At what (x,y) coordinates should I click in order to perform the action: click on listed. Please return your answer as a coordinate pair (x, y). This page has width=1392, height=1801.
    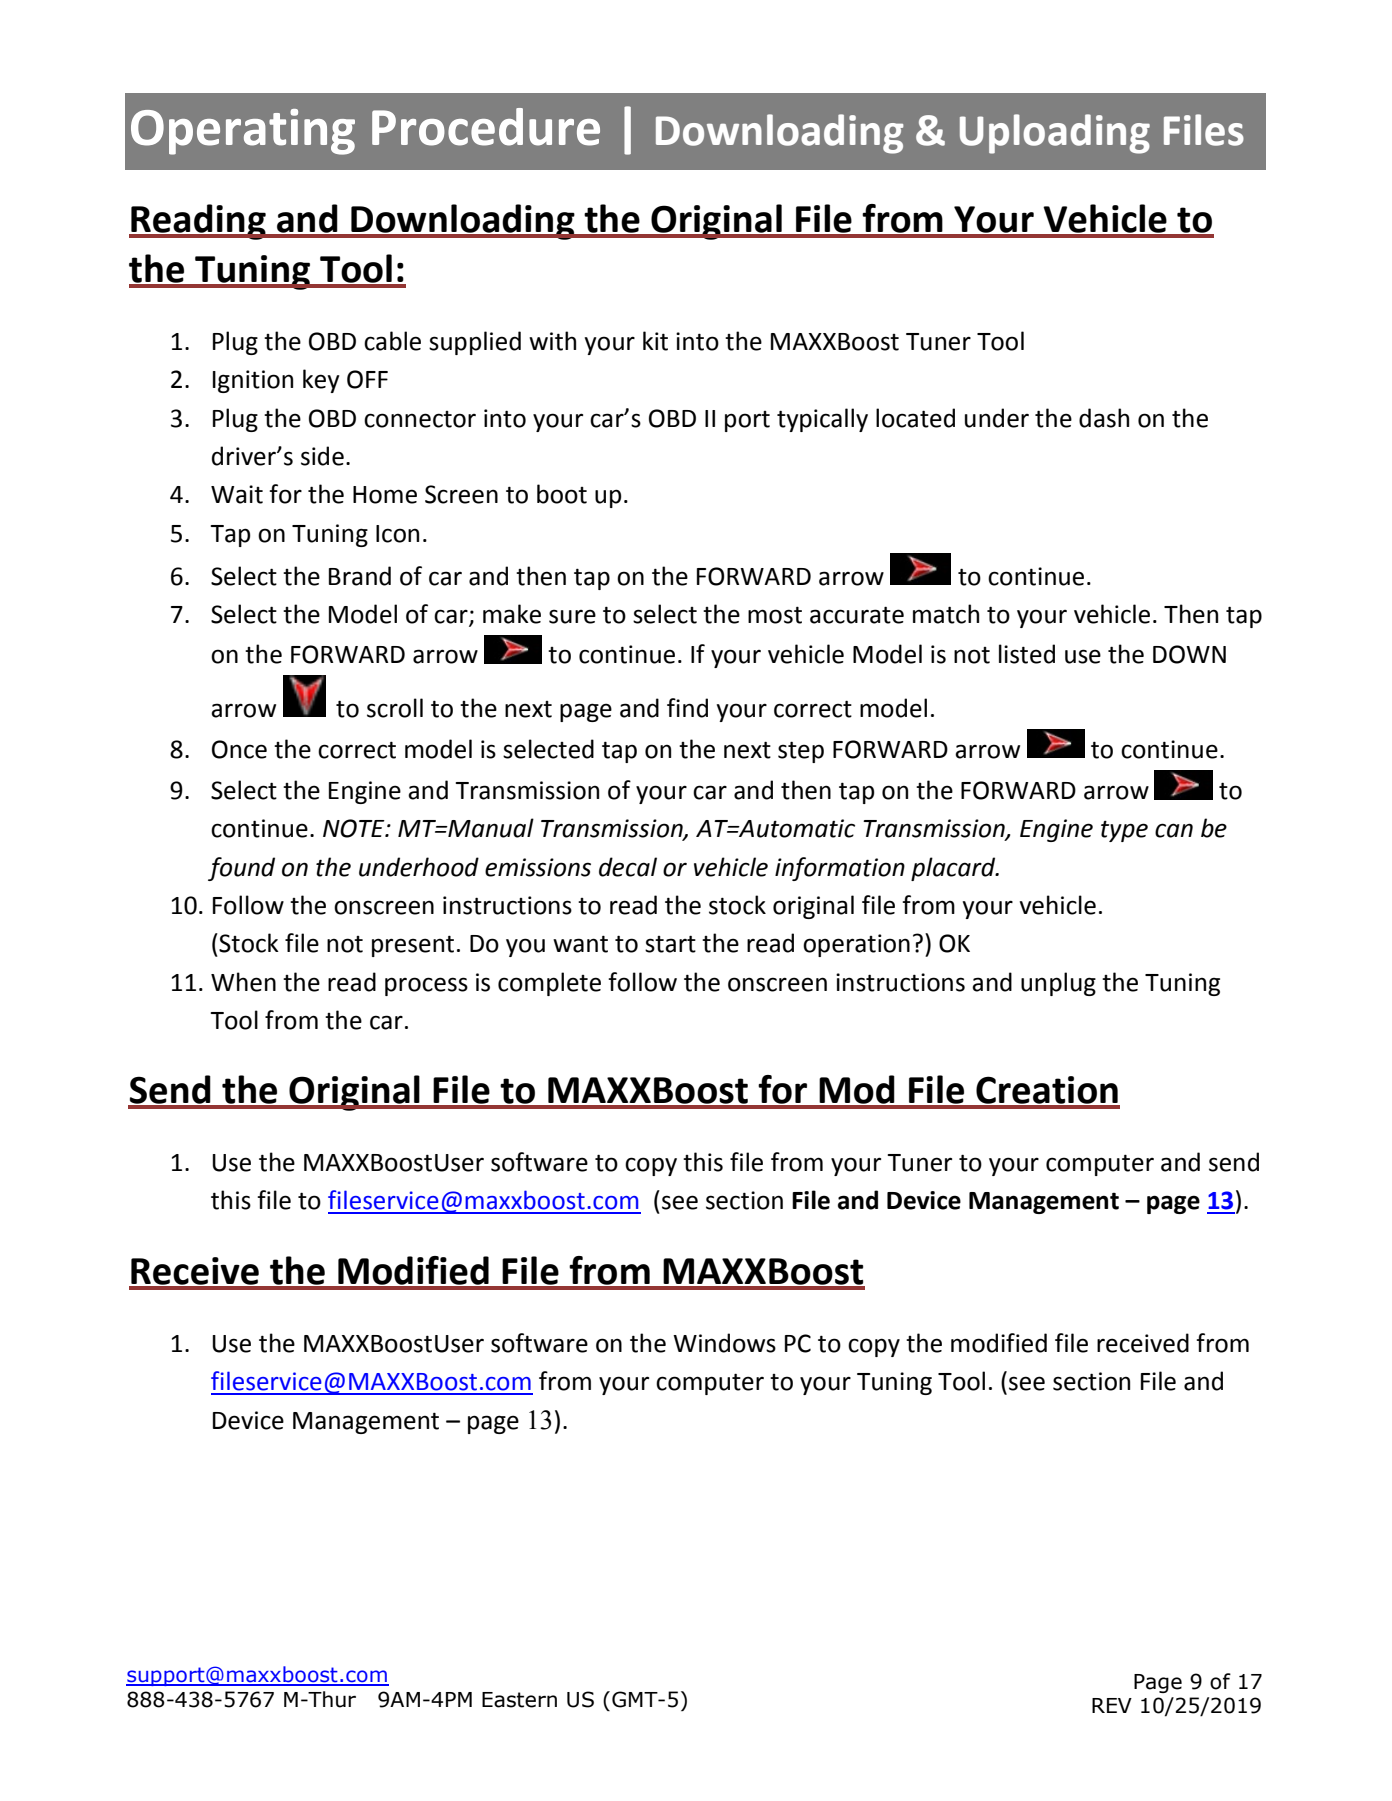
    Looking at the image, I should click on (1027, 654).
